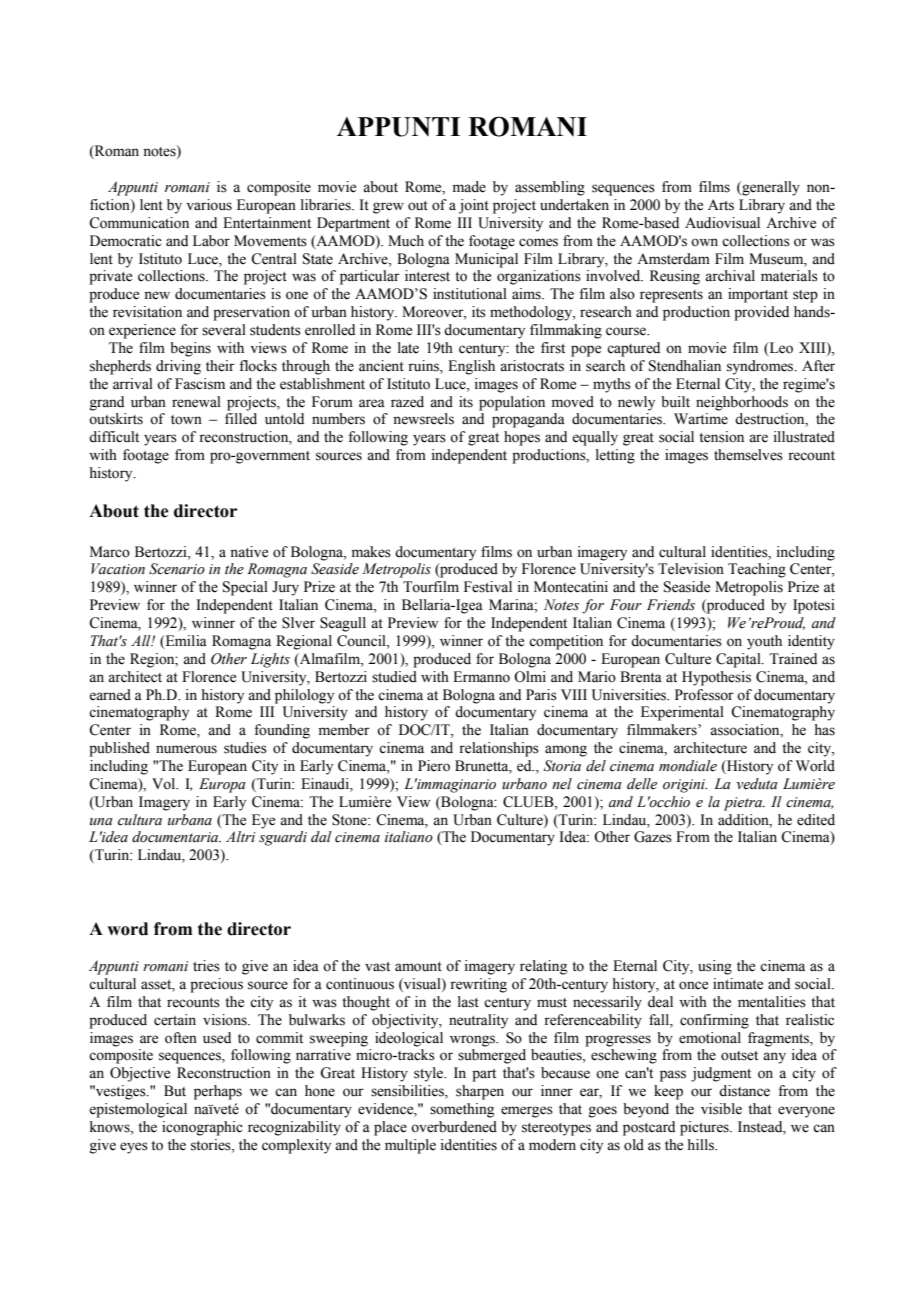 The width and height of the screenshot is (924, 1308). What do you see at coordinates (721, 205) in the screenshot?
I see `Arts` at bounding box center [721, 205].
